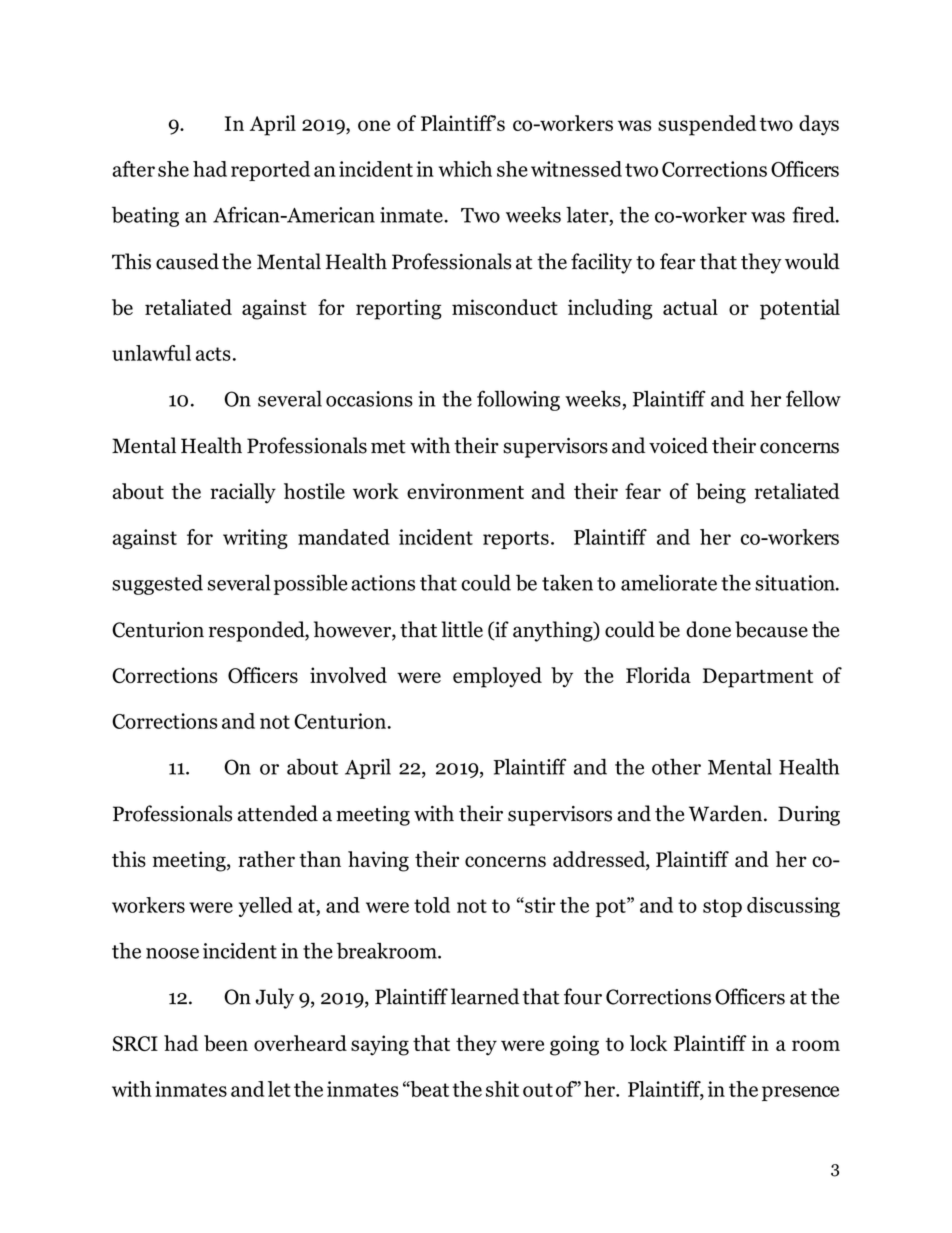 The height and width of the page is (1233, 952). I want to click on other, so click(676, 766).
